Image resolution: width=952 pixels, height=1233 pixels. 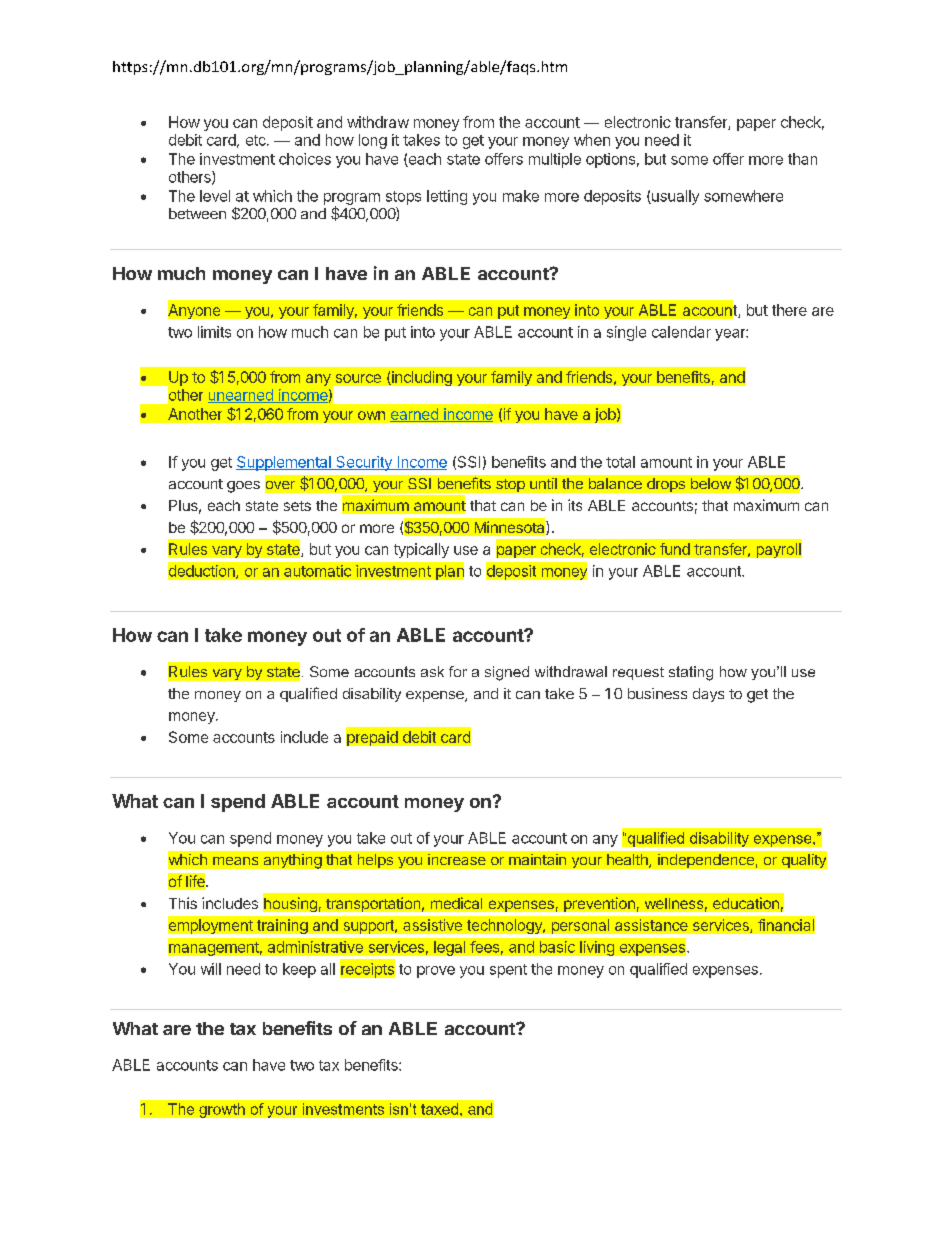 I want to click on make, so click(x=521, y=196).
